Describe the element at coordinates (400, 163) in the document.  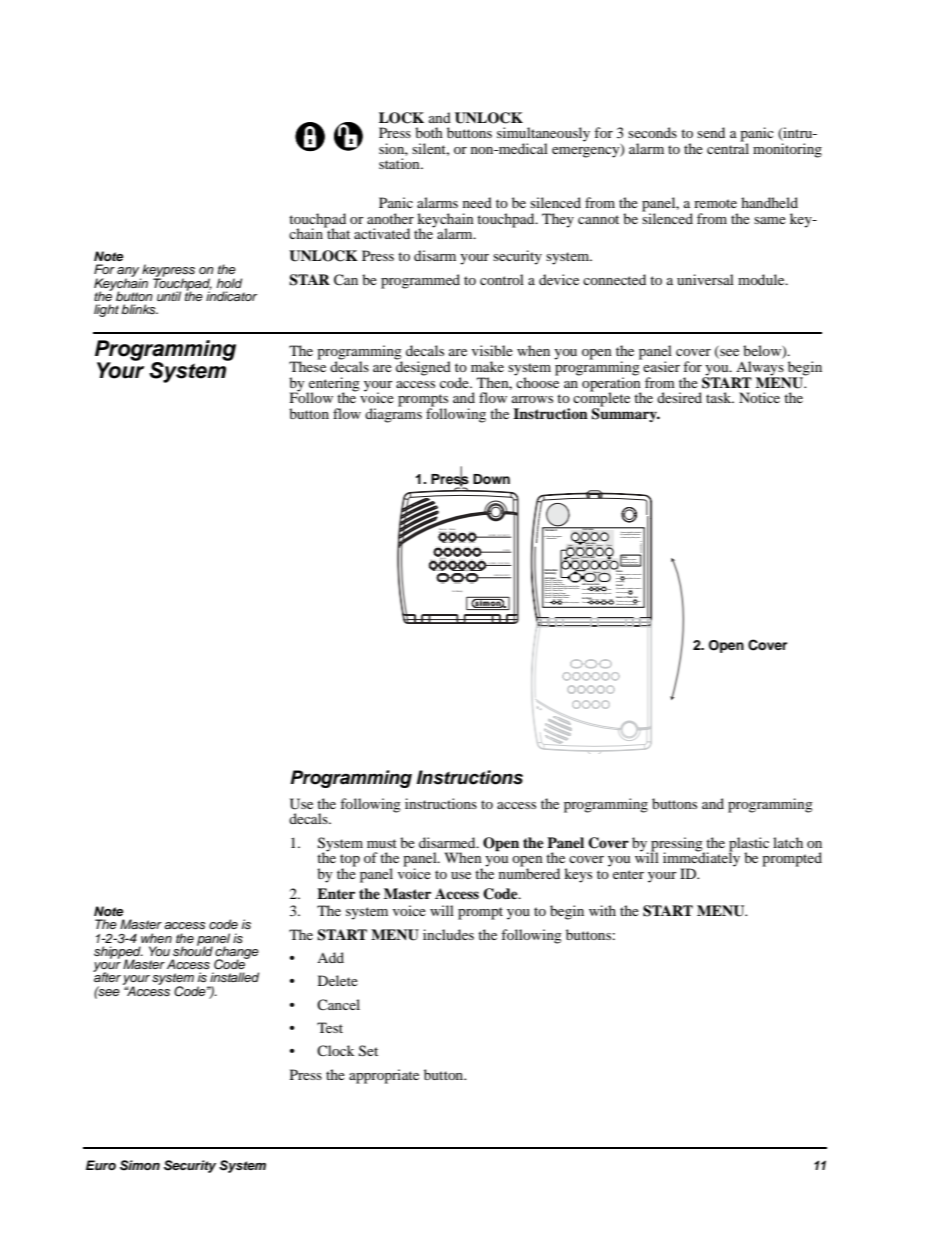
I see `station` at that location.
